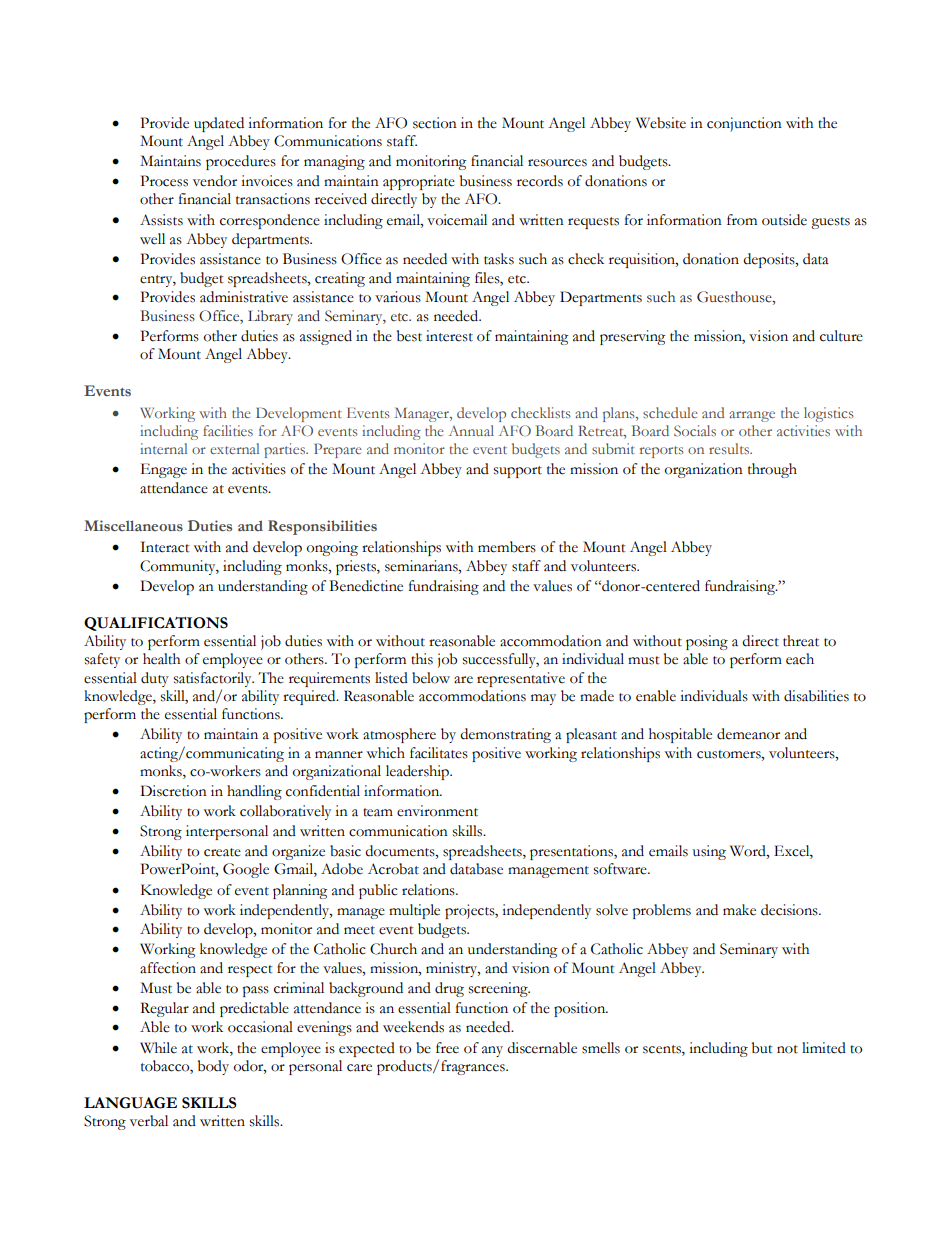  What do you see at coordinates (437, 811) in the screenshot?
I see `environment` at bounding box center [437, 811].
